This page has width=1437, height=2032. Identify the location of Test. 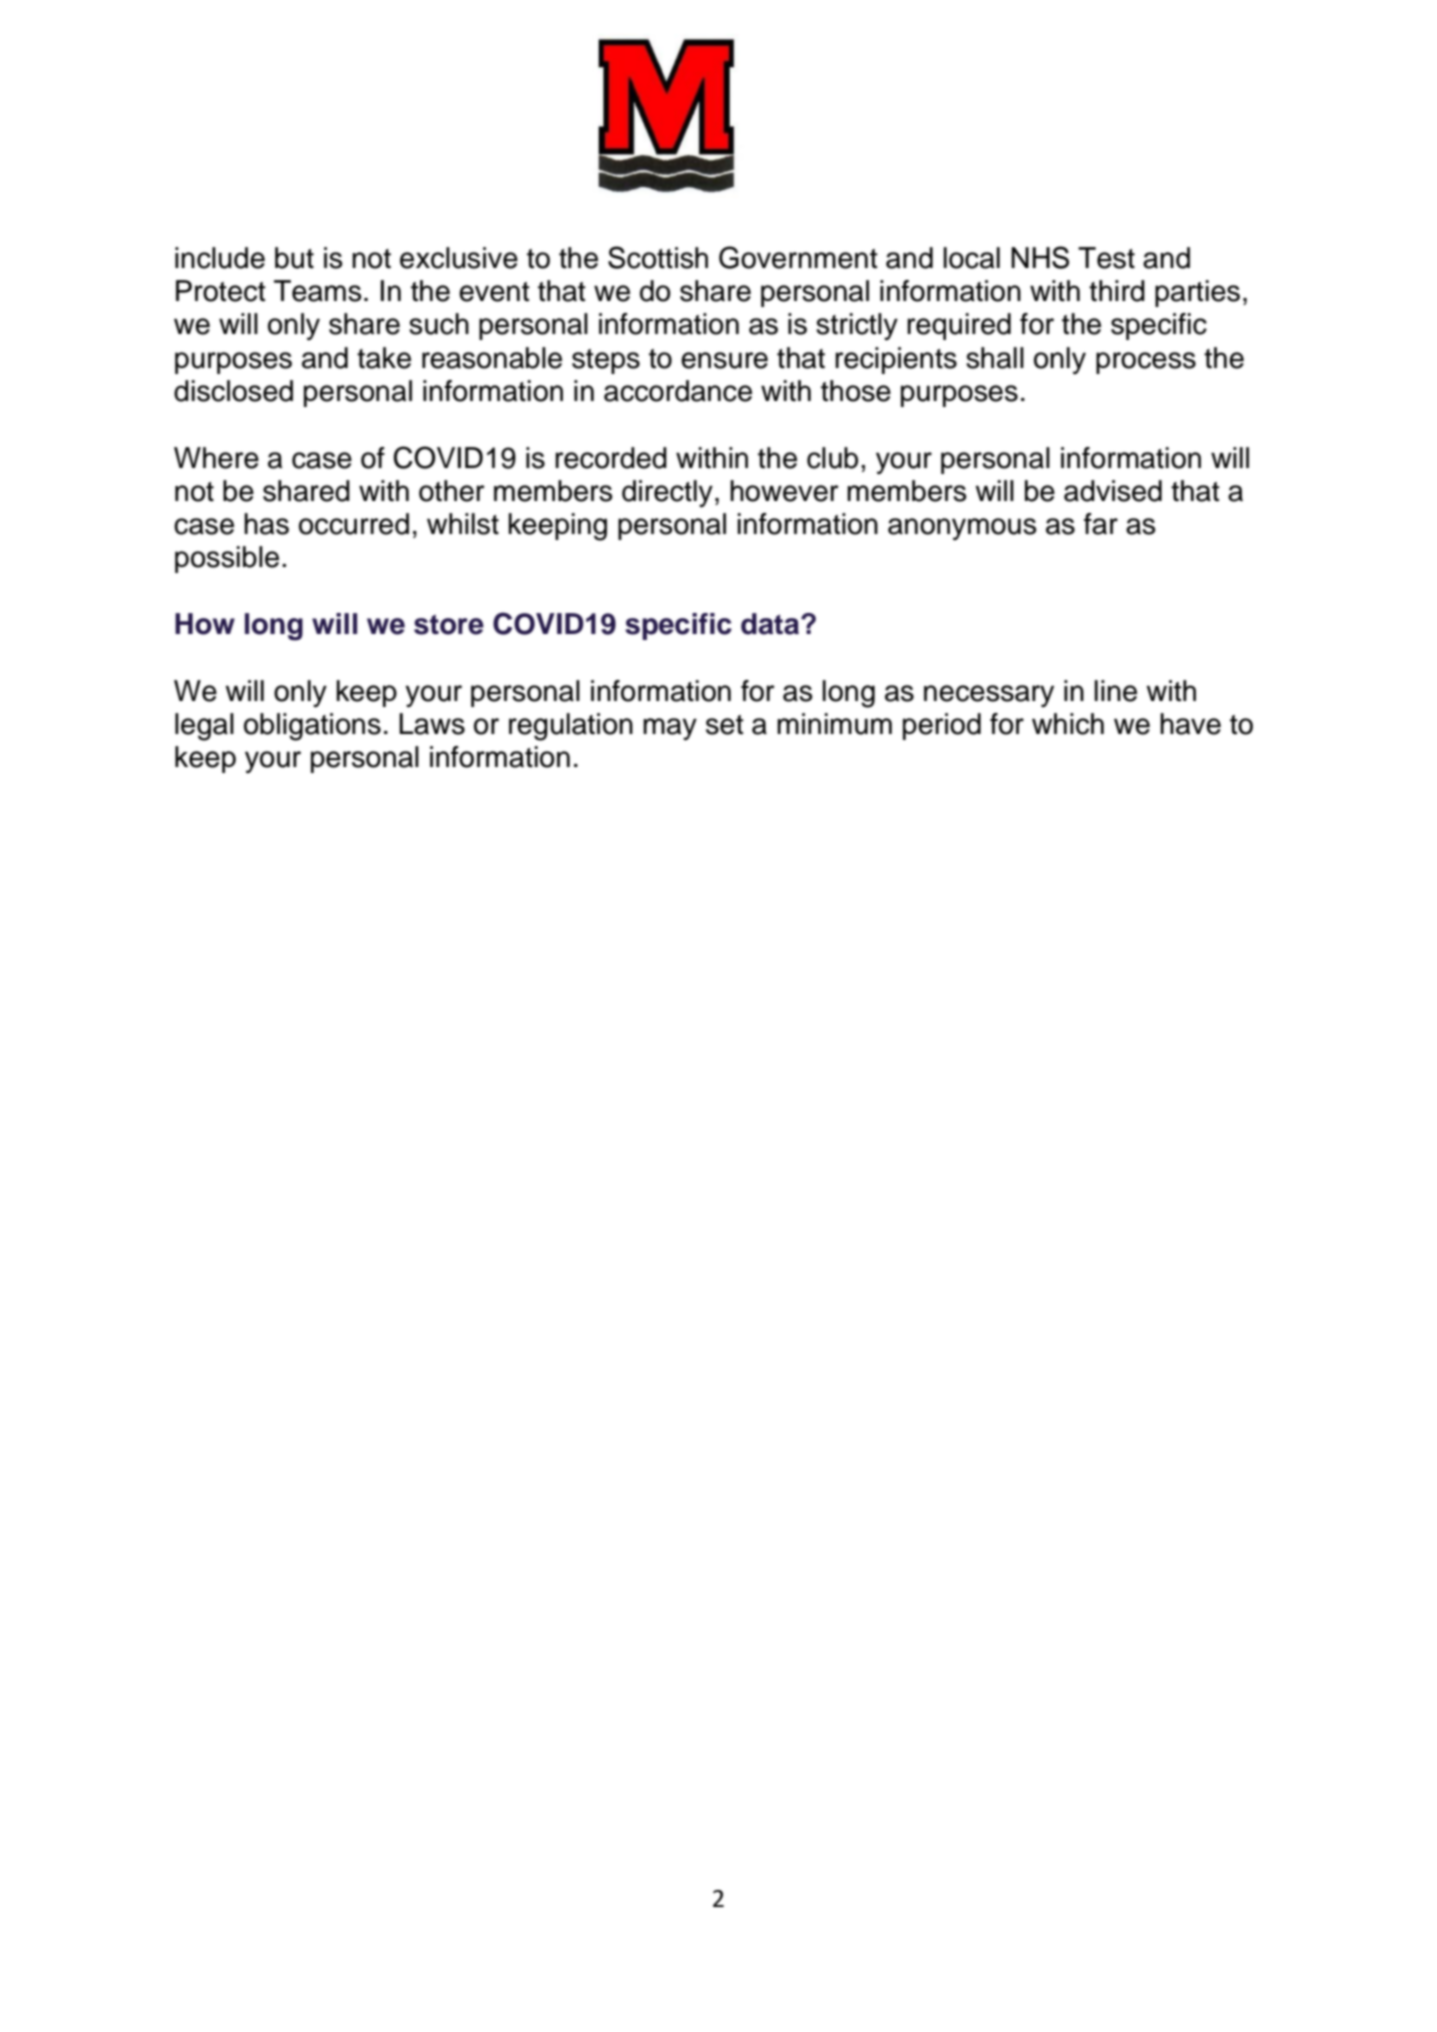
(1106, 258).
